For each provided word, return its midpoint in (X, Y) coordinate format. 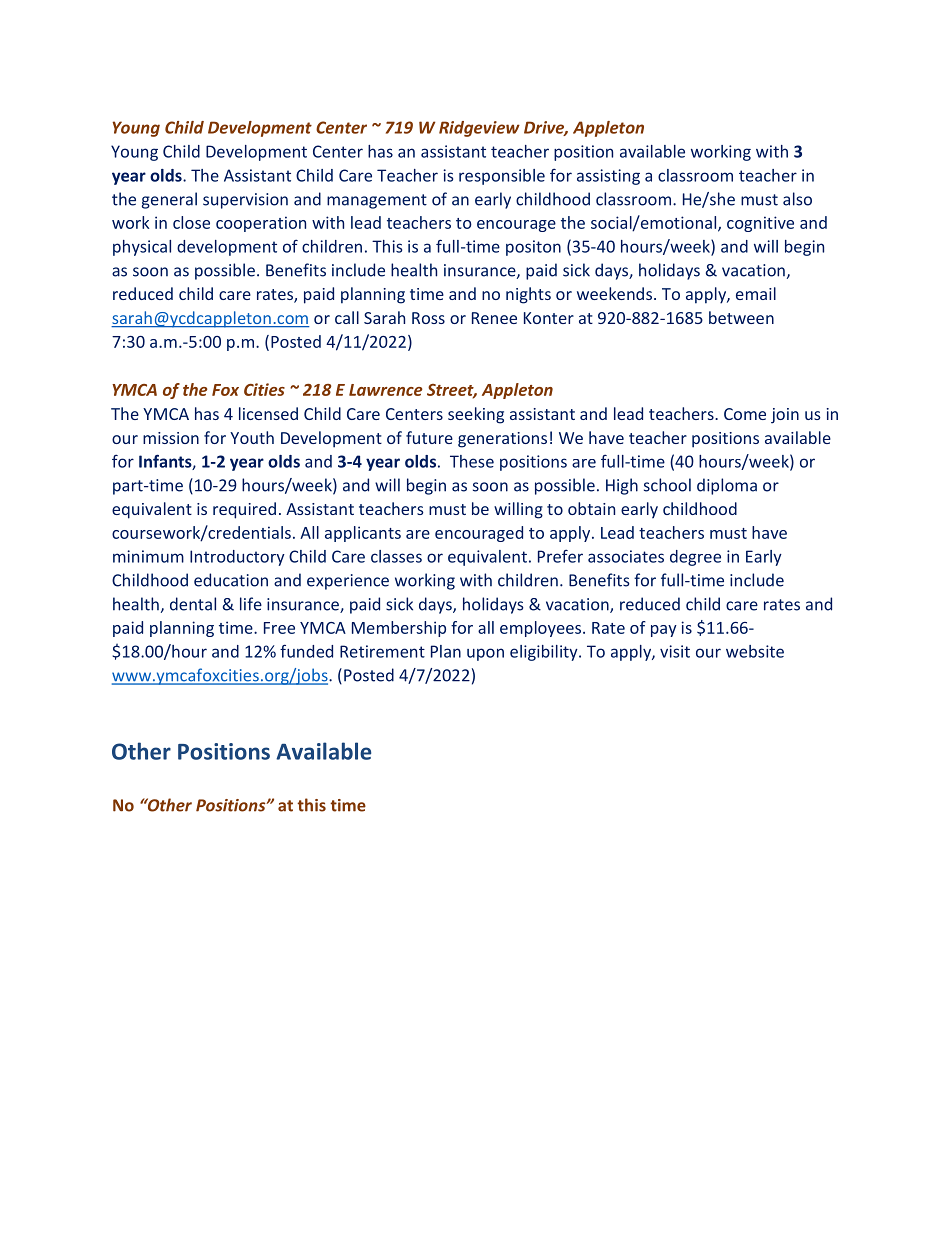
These (472, 461)
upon (485, 654)
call (347, 317)
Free (279, 628)
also (797, 199)
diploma (727, 486)
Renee (494, 318)
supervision (245, 201)
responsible (502, 177)
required (244, 510)
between (741, 317)
